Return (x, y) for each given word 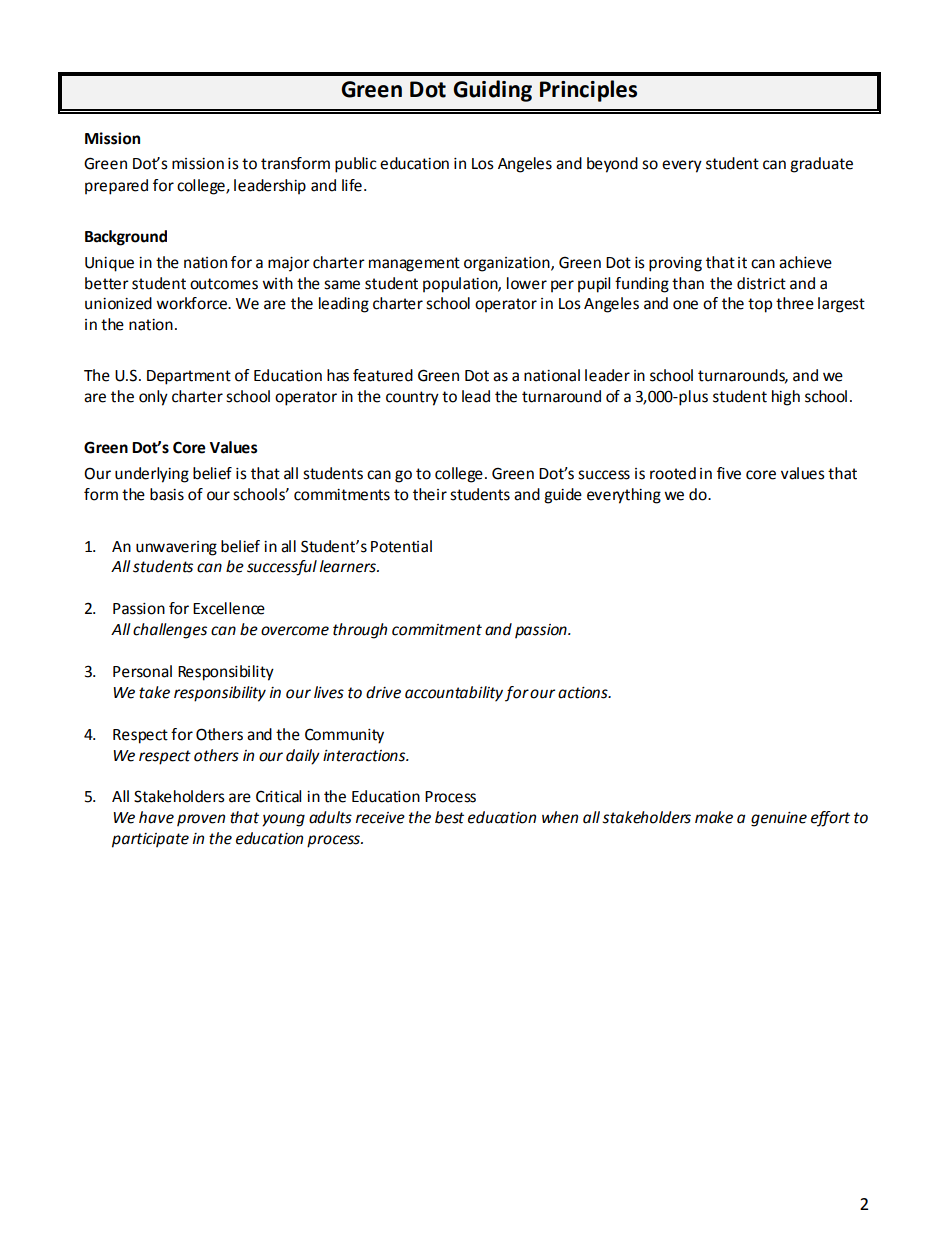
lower (527, 283)
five (729, 473)
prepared (116, 187)
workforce (193, 303)
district (761, 283)
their (430, 494)
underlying (152, 475)
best (449, 817)
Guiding (492, 91)
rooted (673, 473)
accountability (454, 694)
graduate (821, 165)
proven (201, 820)
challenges (170, 631)
